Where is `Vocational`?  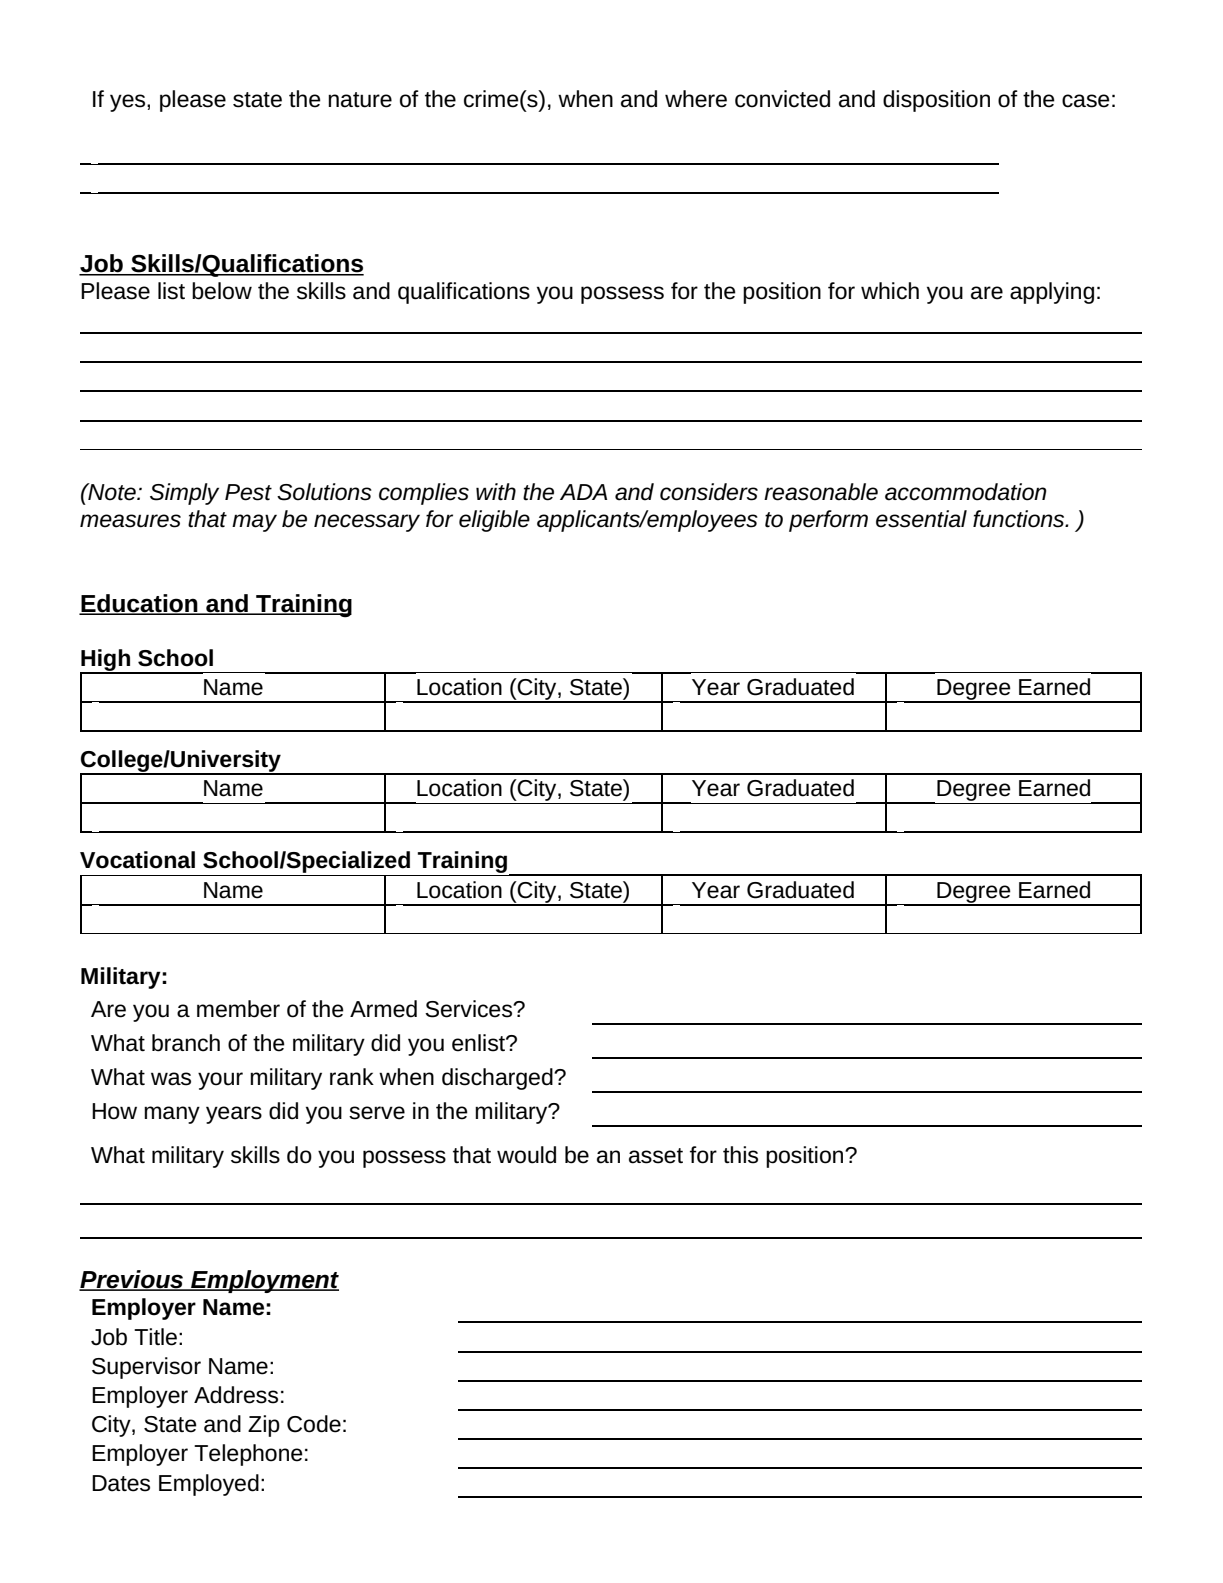
Vocational is located at coordinates (137, 860).
